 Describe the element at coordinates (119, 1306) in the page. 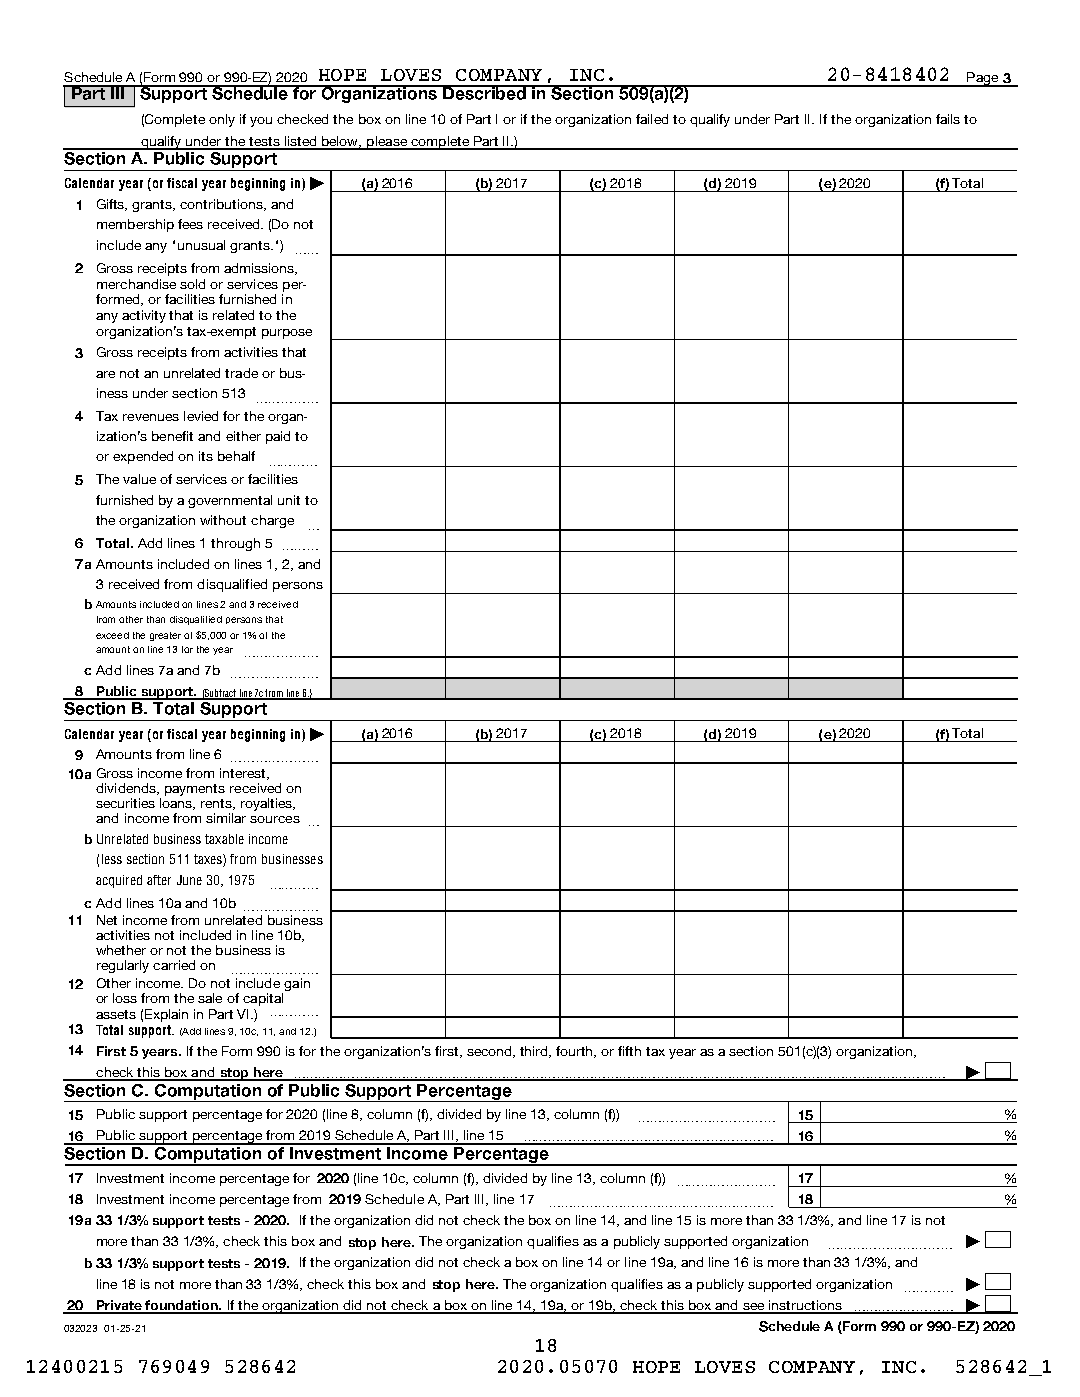

I see `Private` at that location.
